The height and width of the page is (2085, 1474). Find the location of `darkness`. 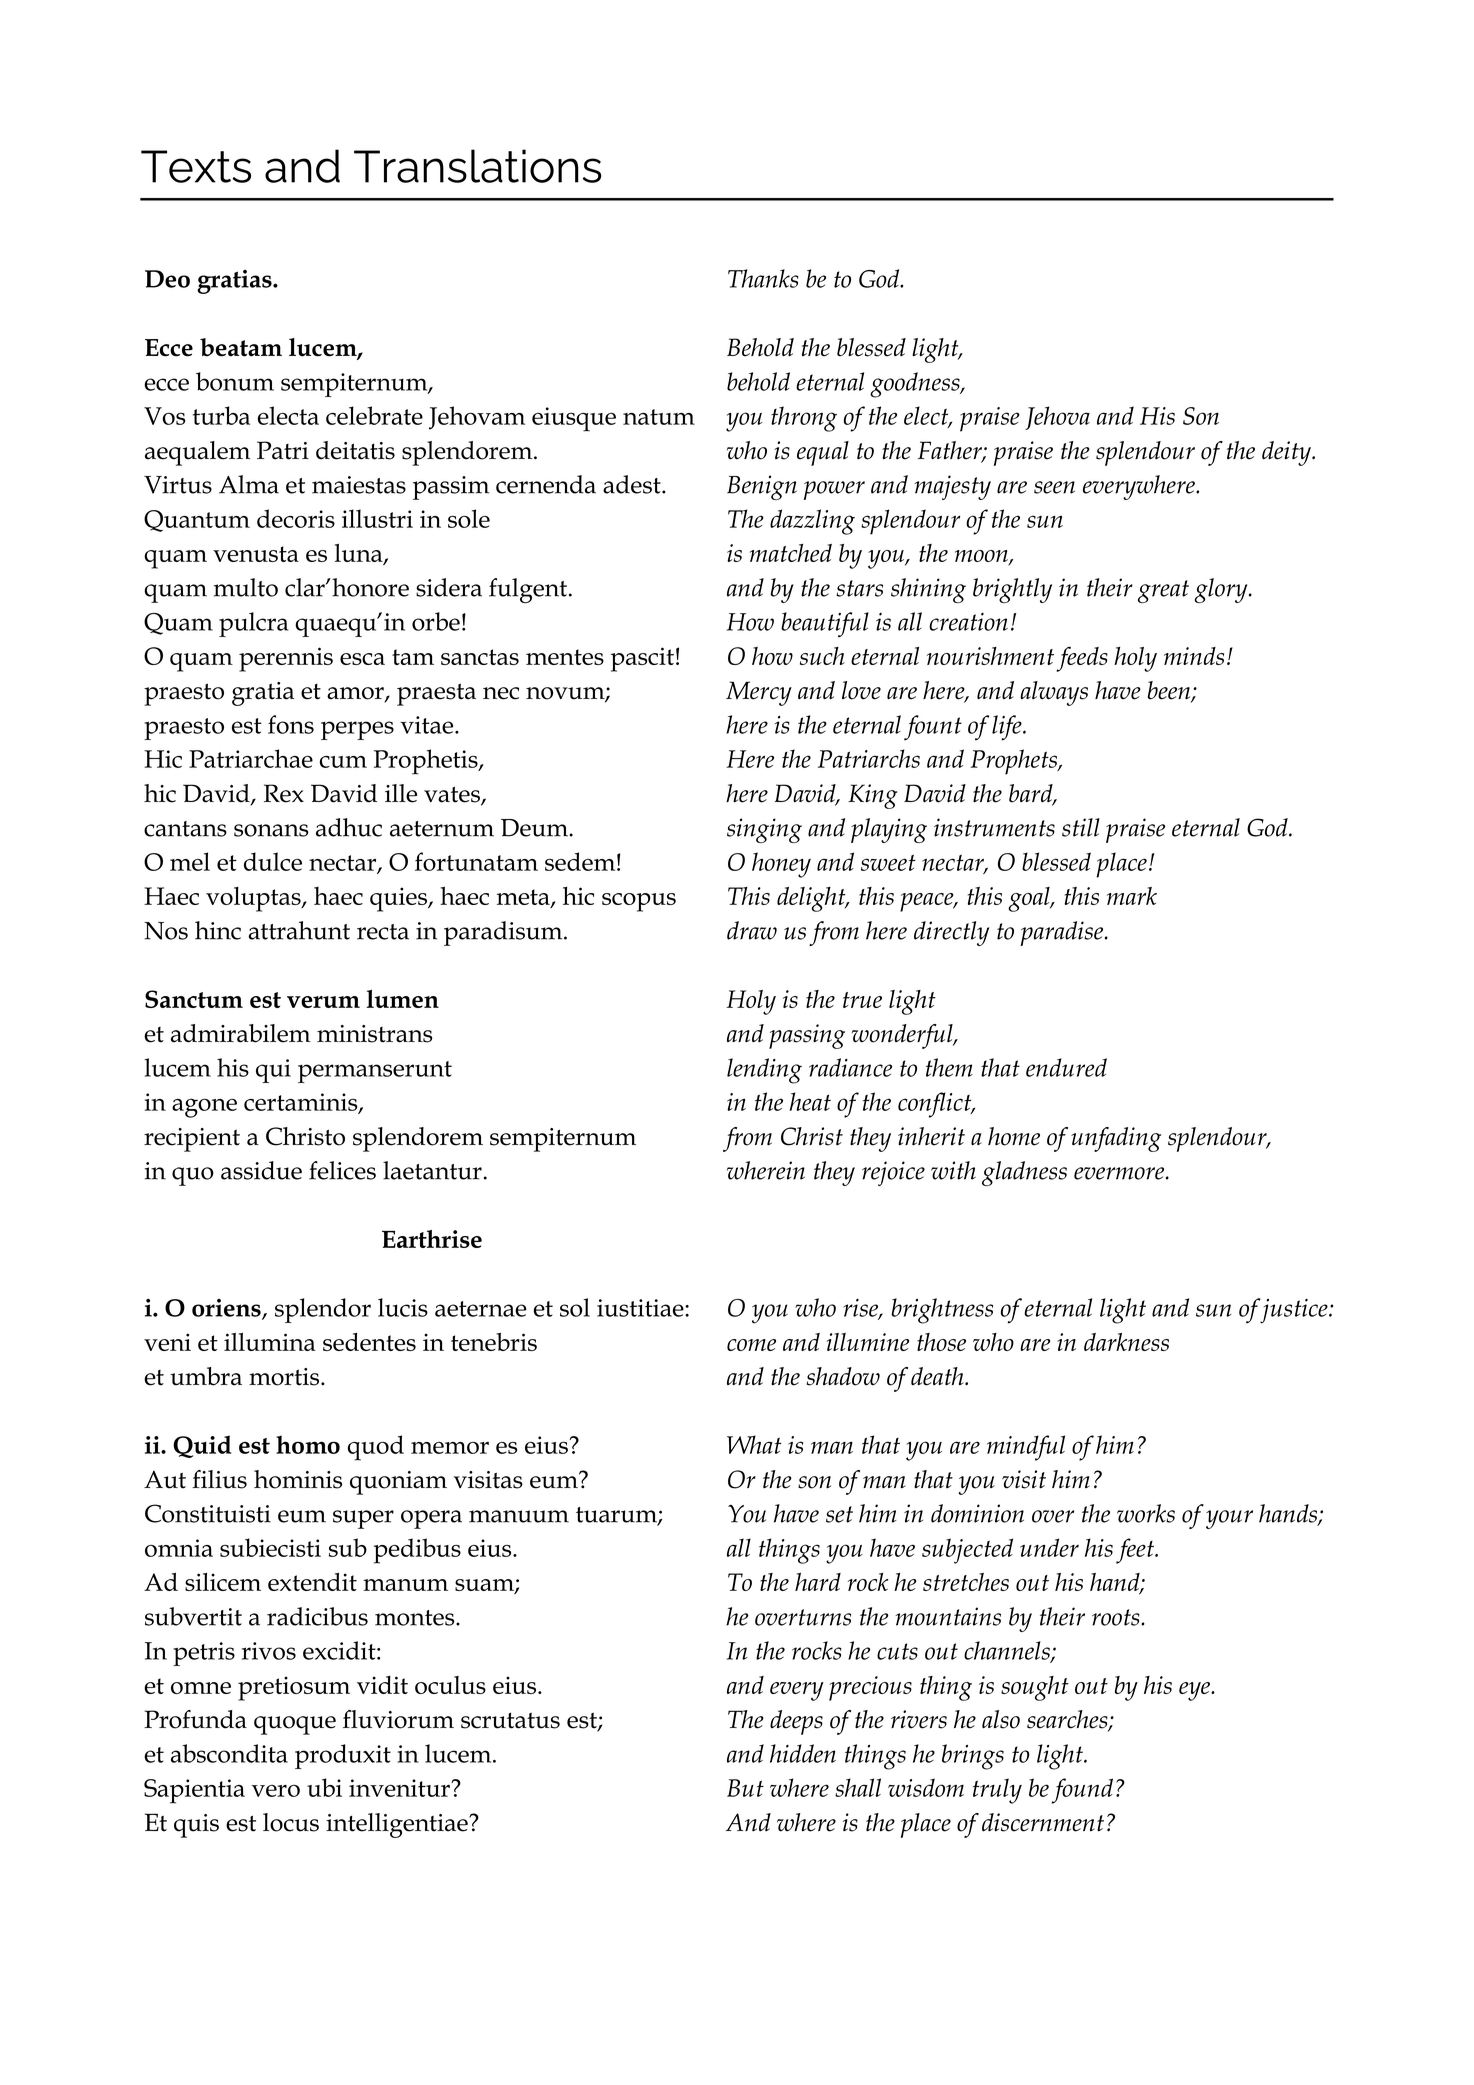

darkness is located at coordinates (1126, 1342).
